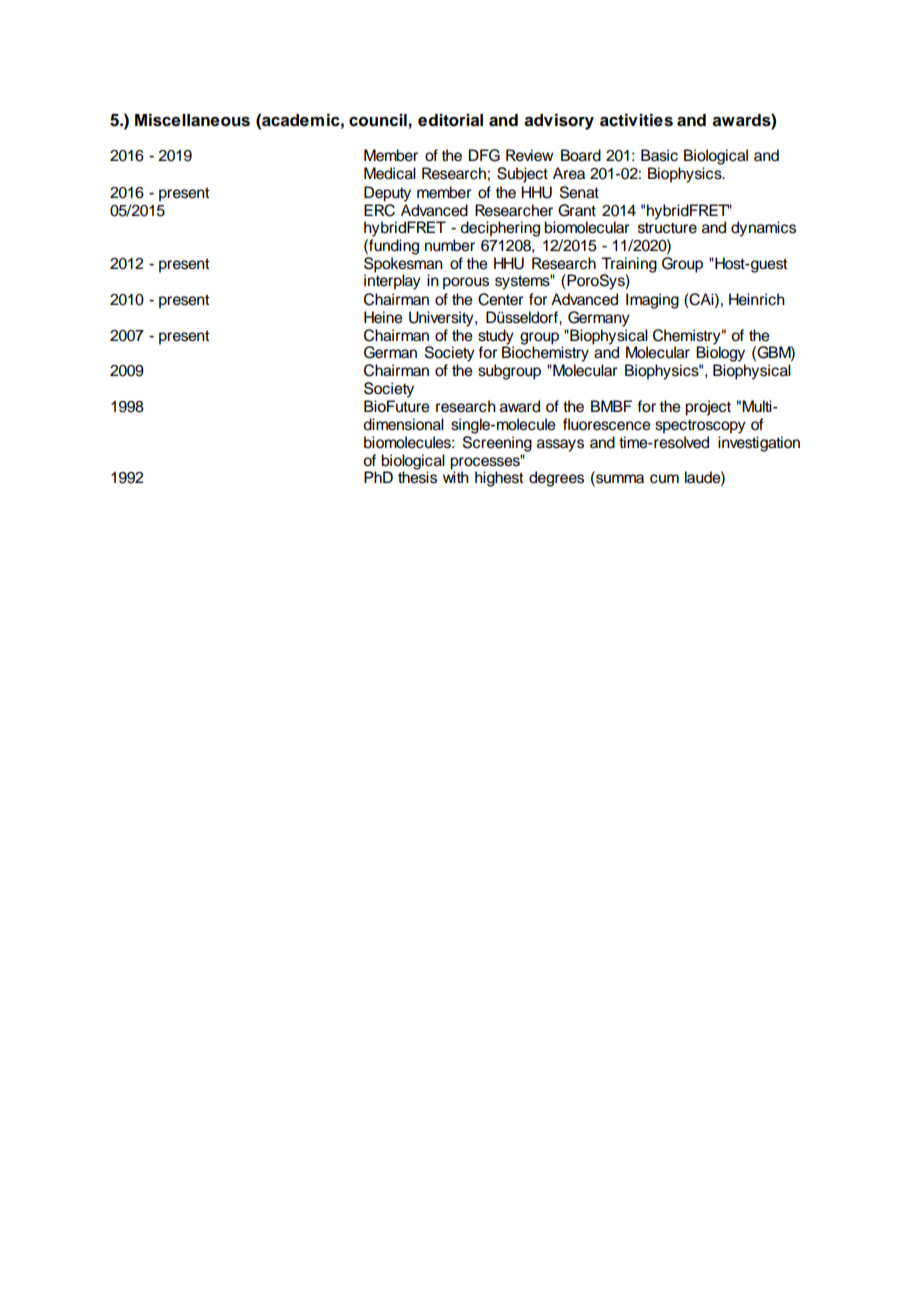 The width and height of the page is (924, 1308). Describe the element at coordinates (667, 228) in the page. I see `structure` at that location.
